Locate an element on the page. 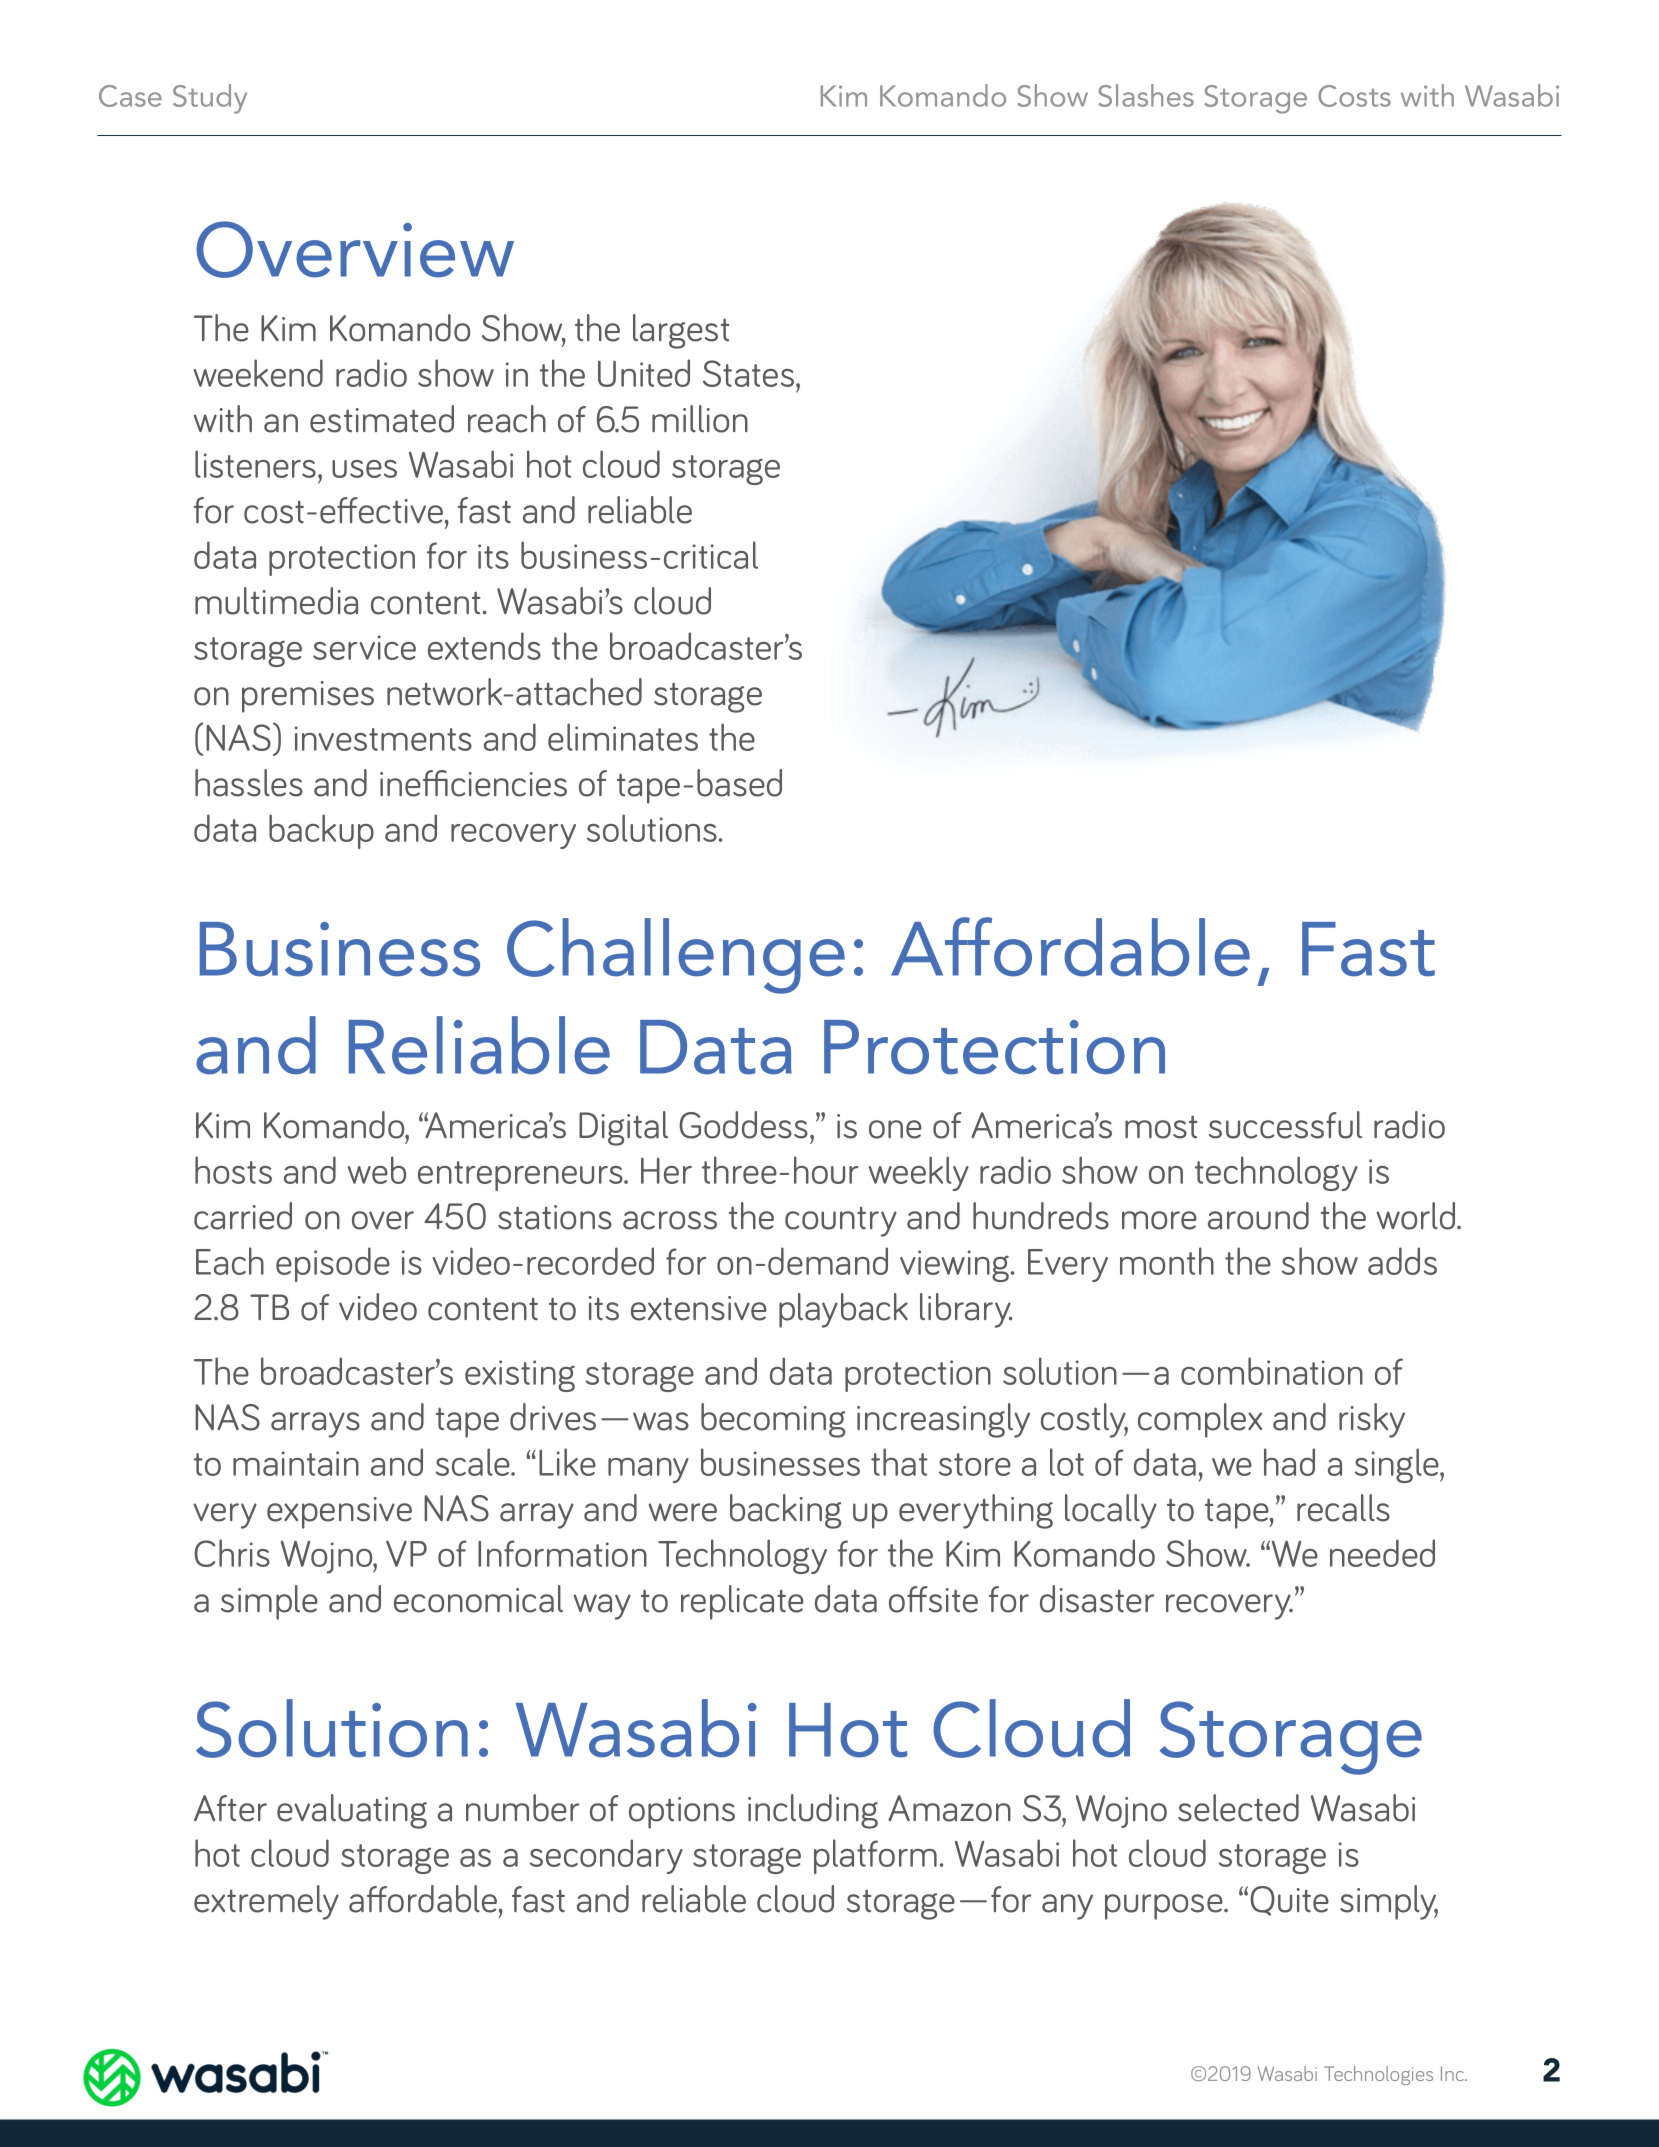 This document has height=2147, width=1659. Slashes is located at coordinates (1146, 95).
